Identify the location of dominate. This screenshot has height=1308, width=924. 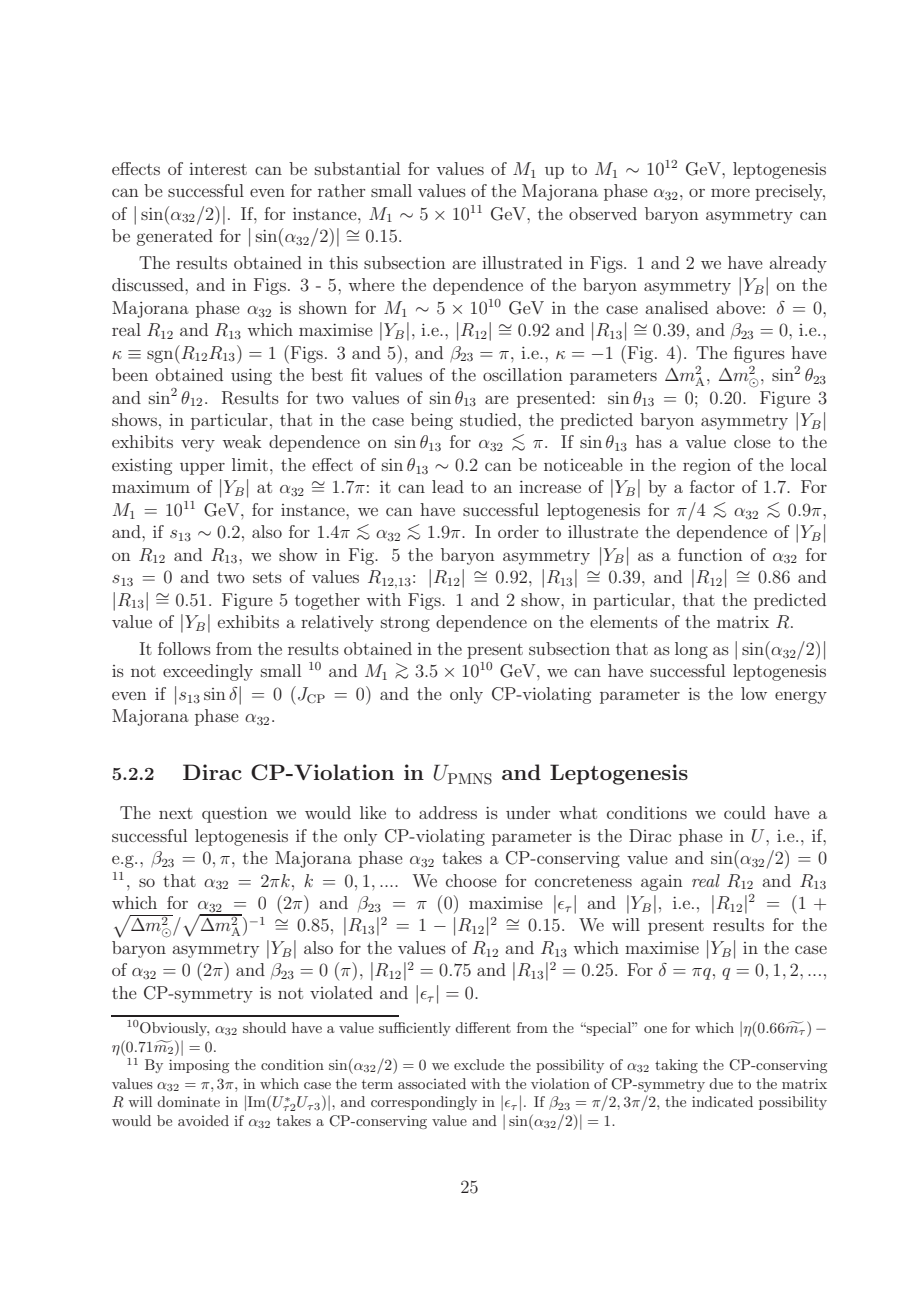
(188, 1101).
